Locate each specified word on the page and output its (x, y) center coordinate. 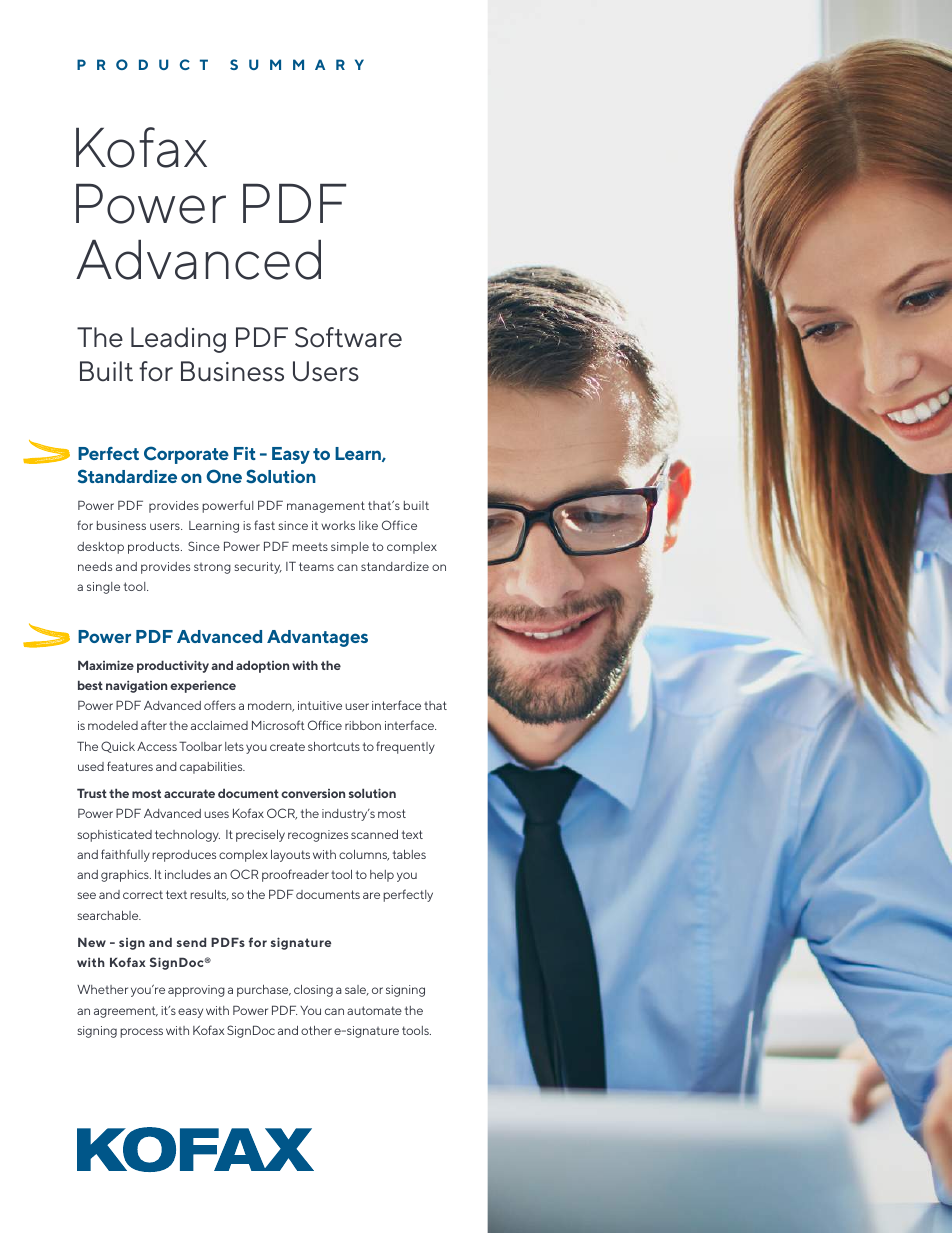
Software (348, 337)
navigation (136, 686)
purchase (264, 991)
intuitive (320, 705)
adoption (262, 667)
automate (374, 1010)
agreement (126, 1012)
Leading (178, 340)
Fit (245, 453)
